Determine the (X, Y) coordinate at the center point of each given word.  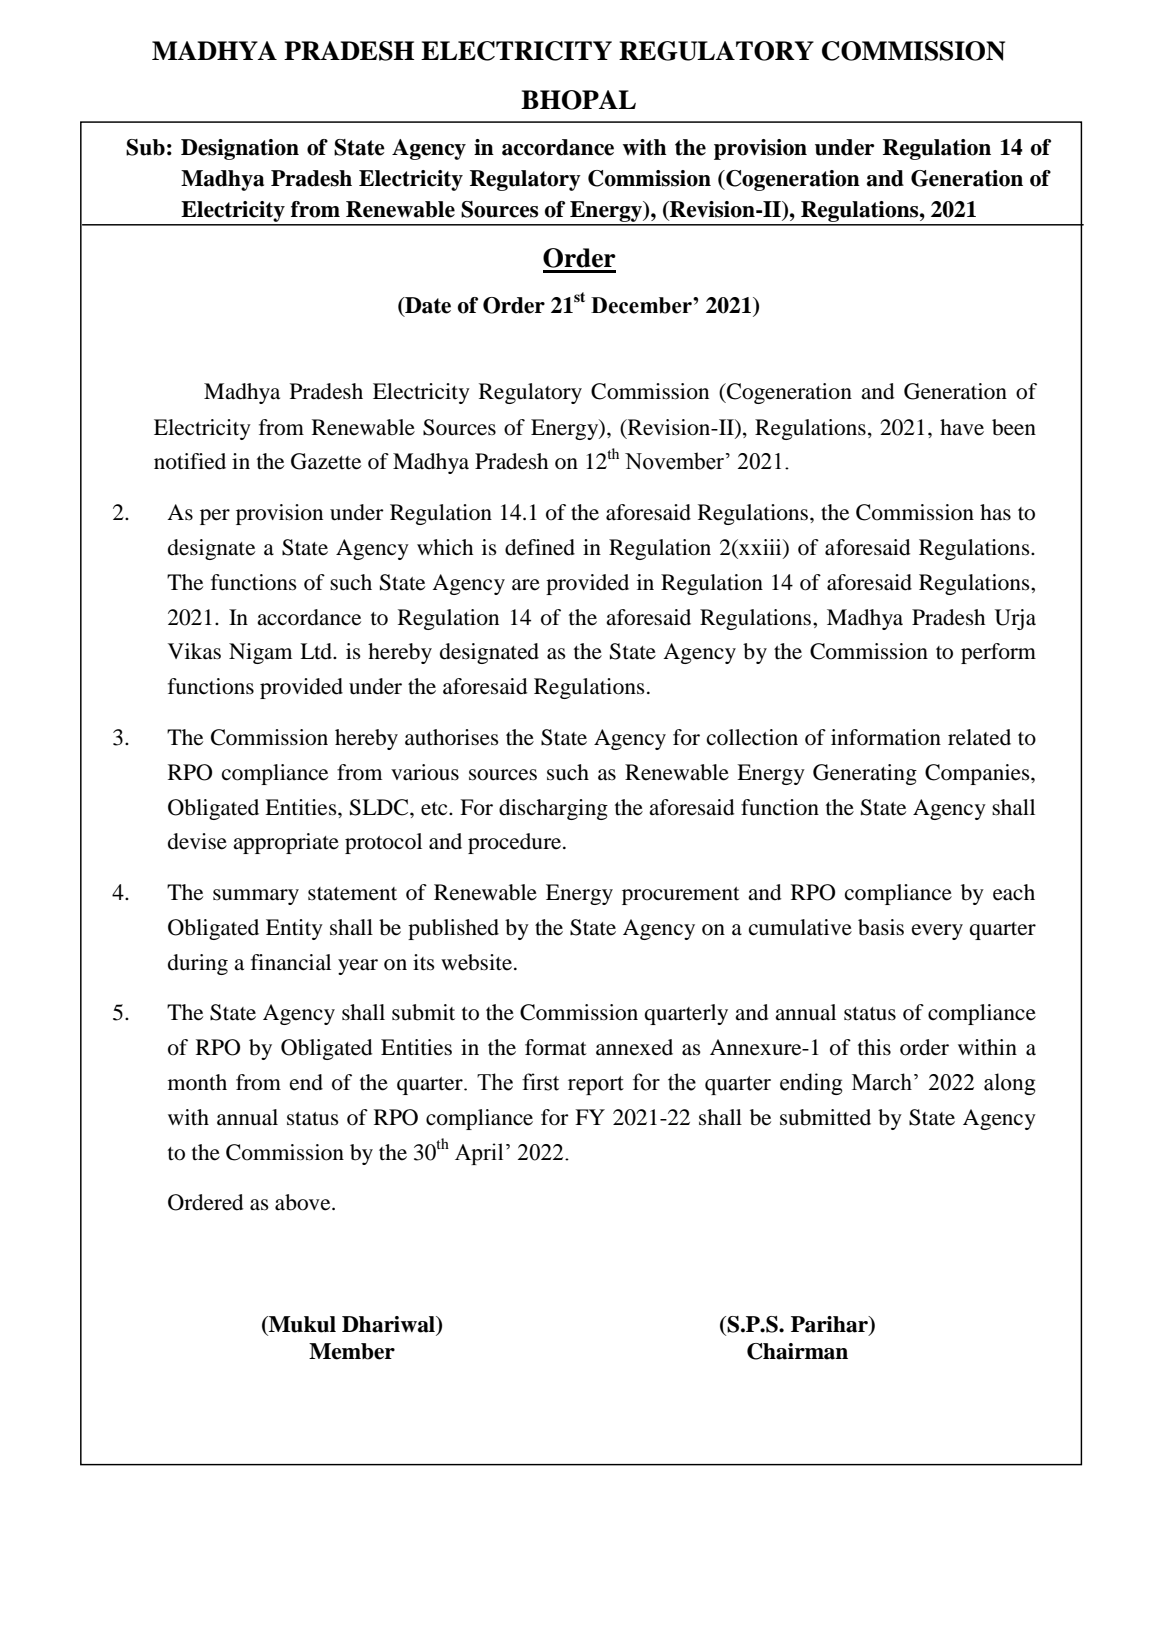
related (979, 737)
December (642, 305)
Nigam (260, 653)
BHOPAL (578, 100)
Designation (240, 149)
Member (352, 1351)
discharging (553, 809)
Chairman (797, 1351)
